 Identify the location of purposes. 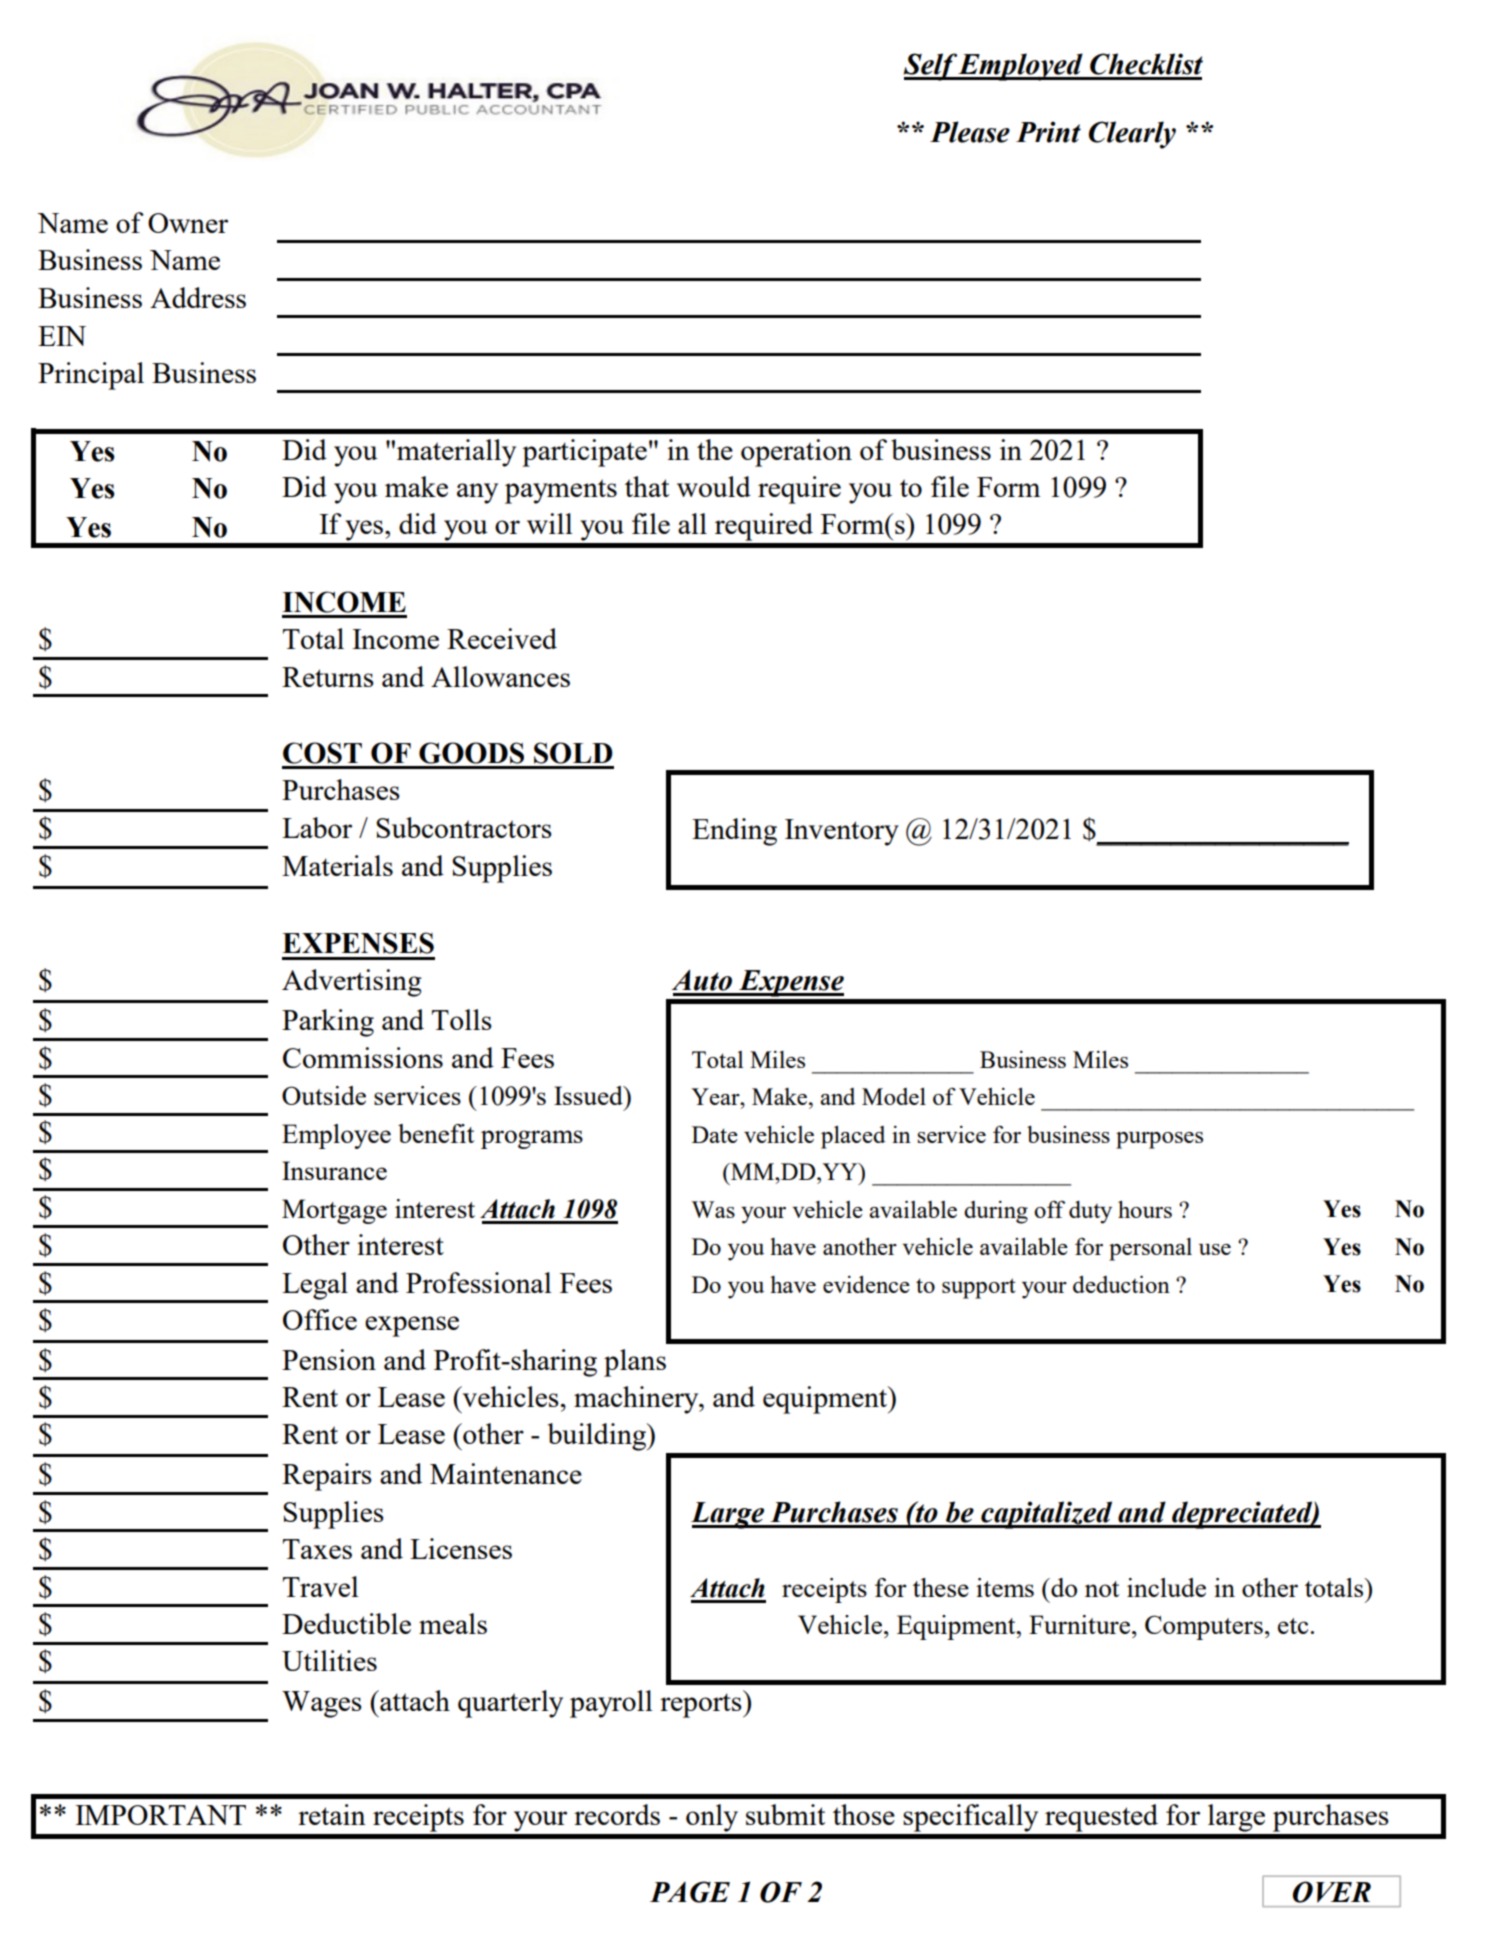
(1159, 1140).
